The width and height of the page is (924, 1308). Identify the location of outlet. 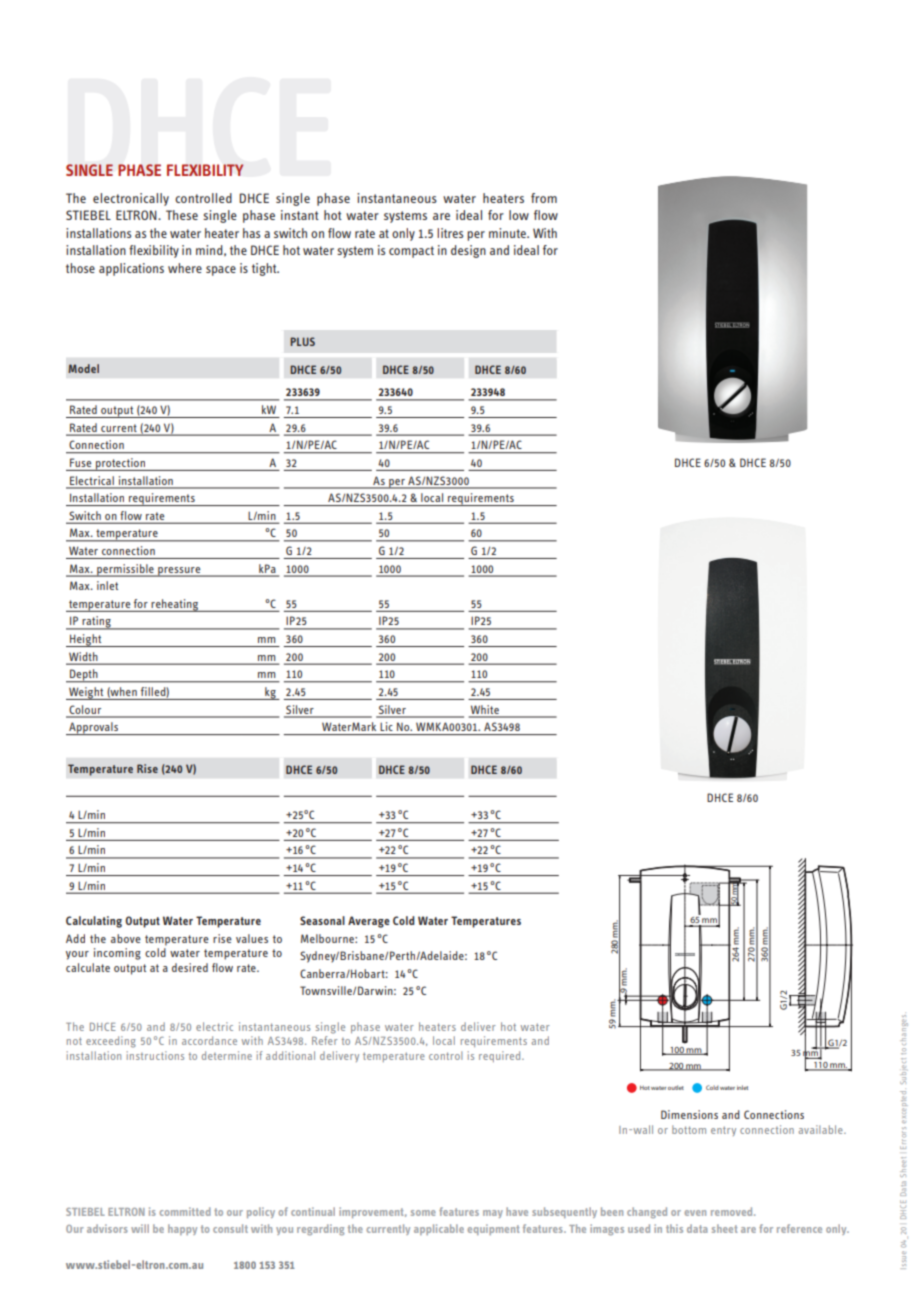
(676, 1087).
